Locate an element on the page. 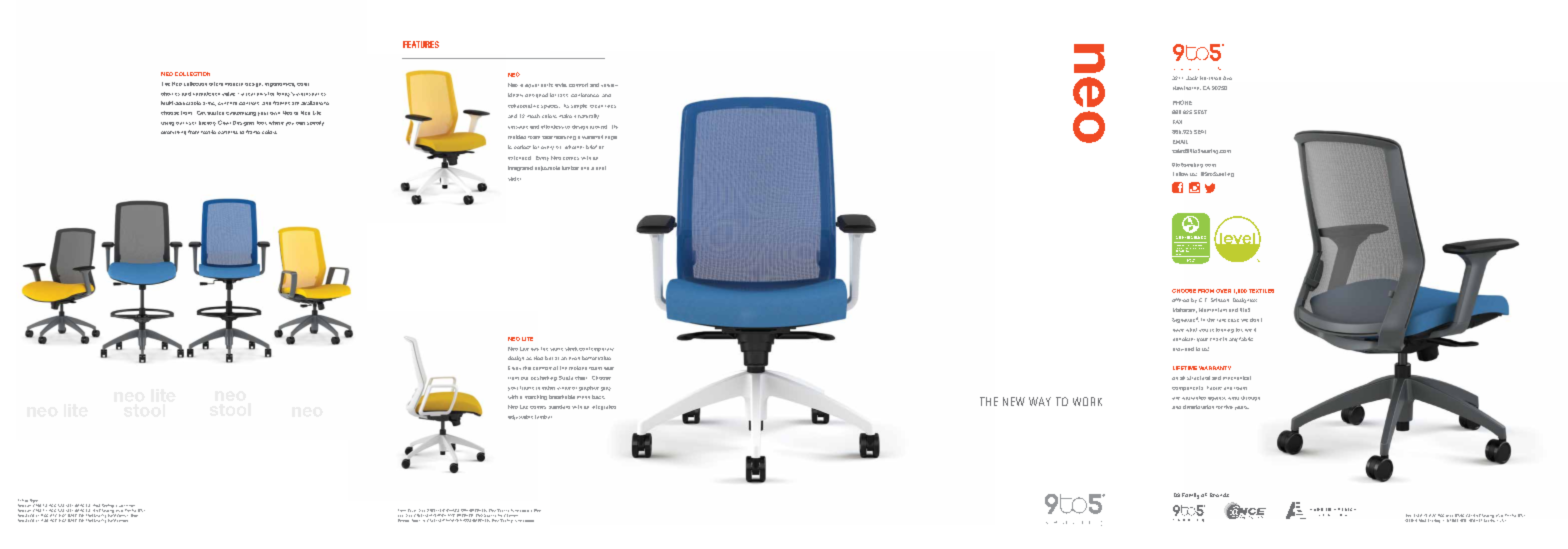 This image has height=549, width=1568. offered is located at coordinates (1180, 300).
